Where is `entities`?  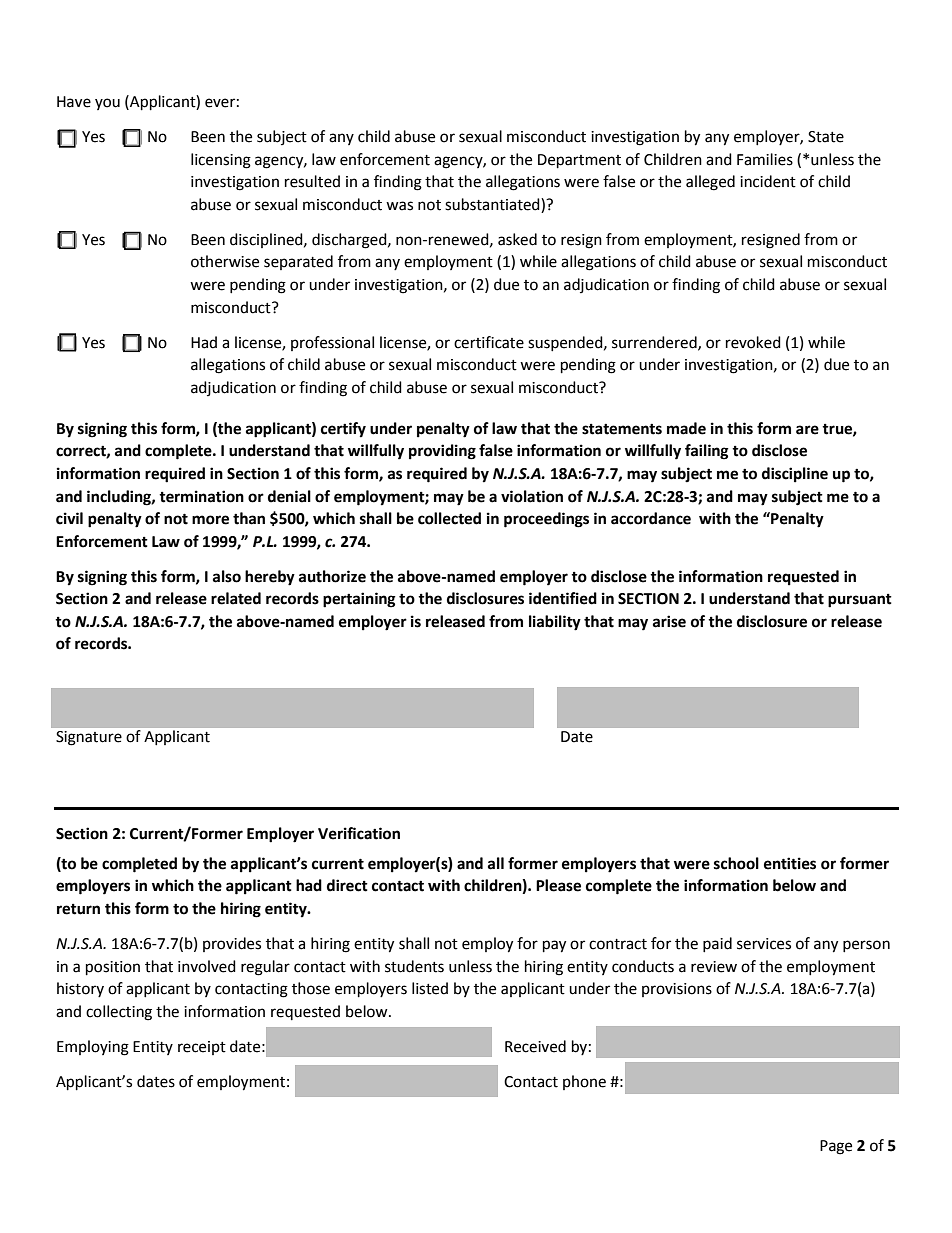
entities is located at coordinates (790, 863).
